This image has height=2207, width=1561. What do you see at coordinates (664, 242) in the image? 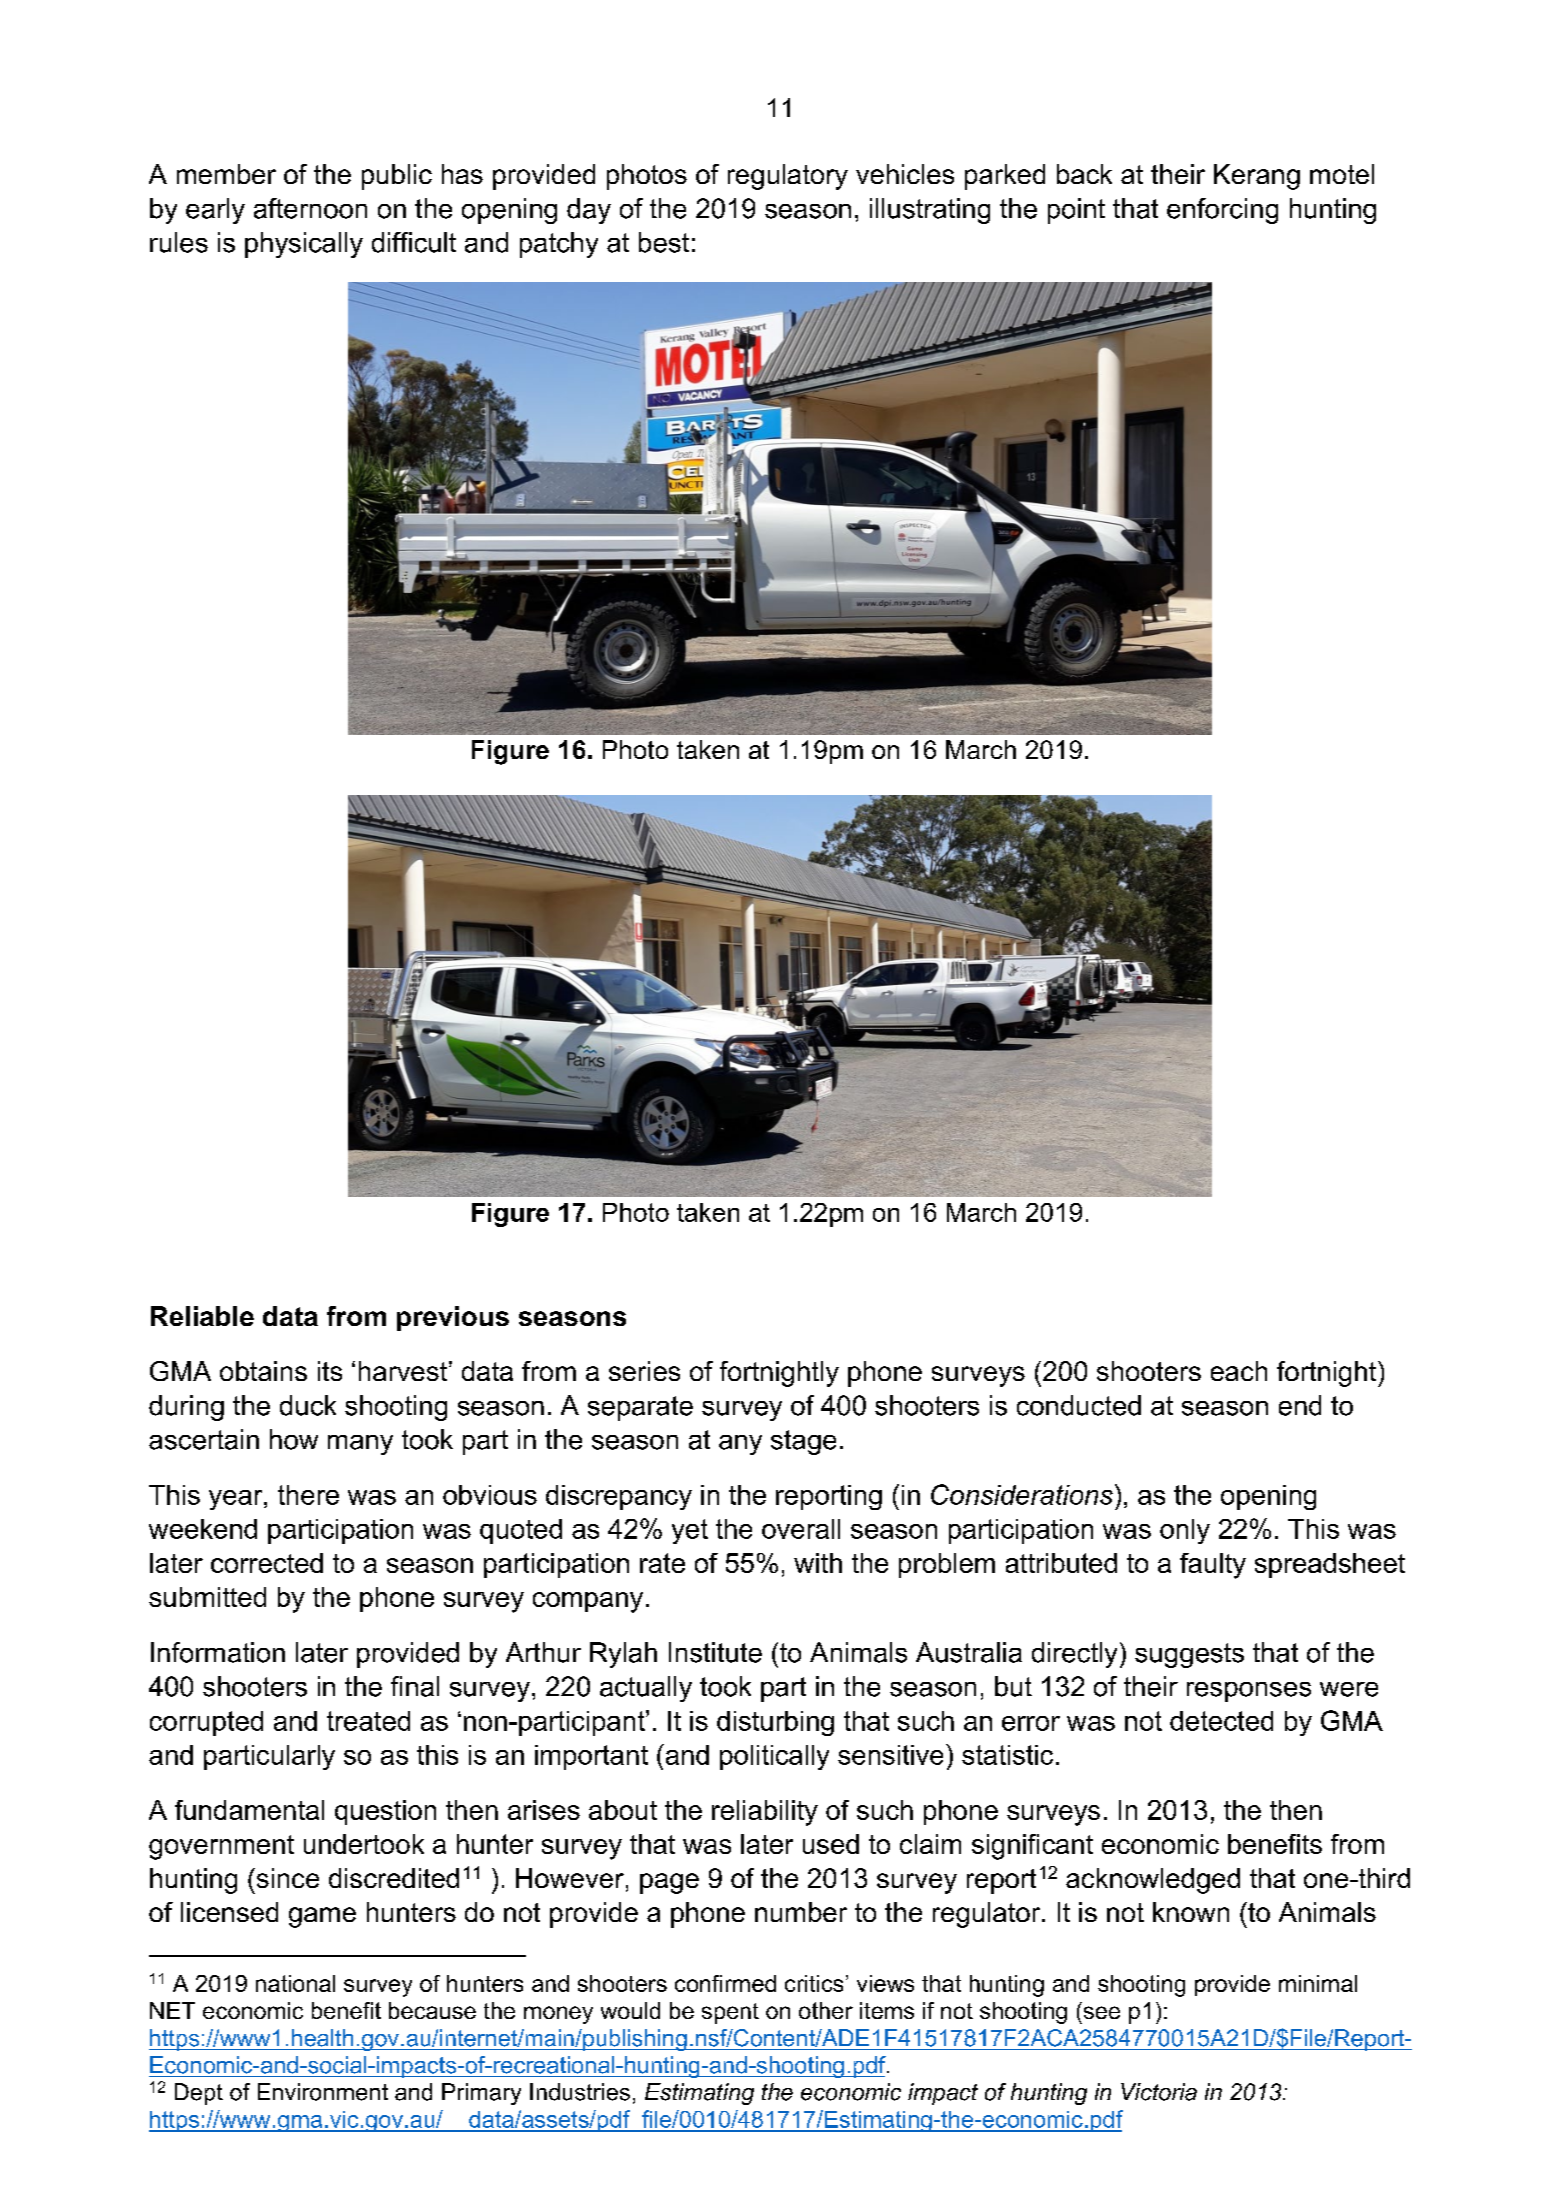
I see `best` at bounding box center [664, 242].
